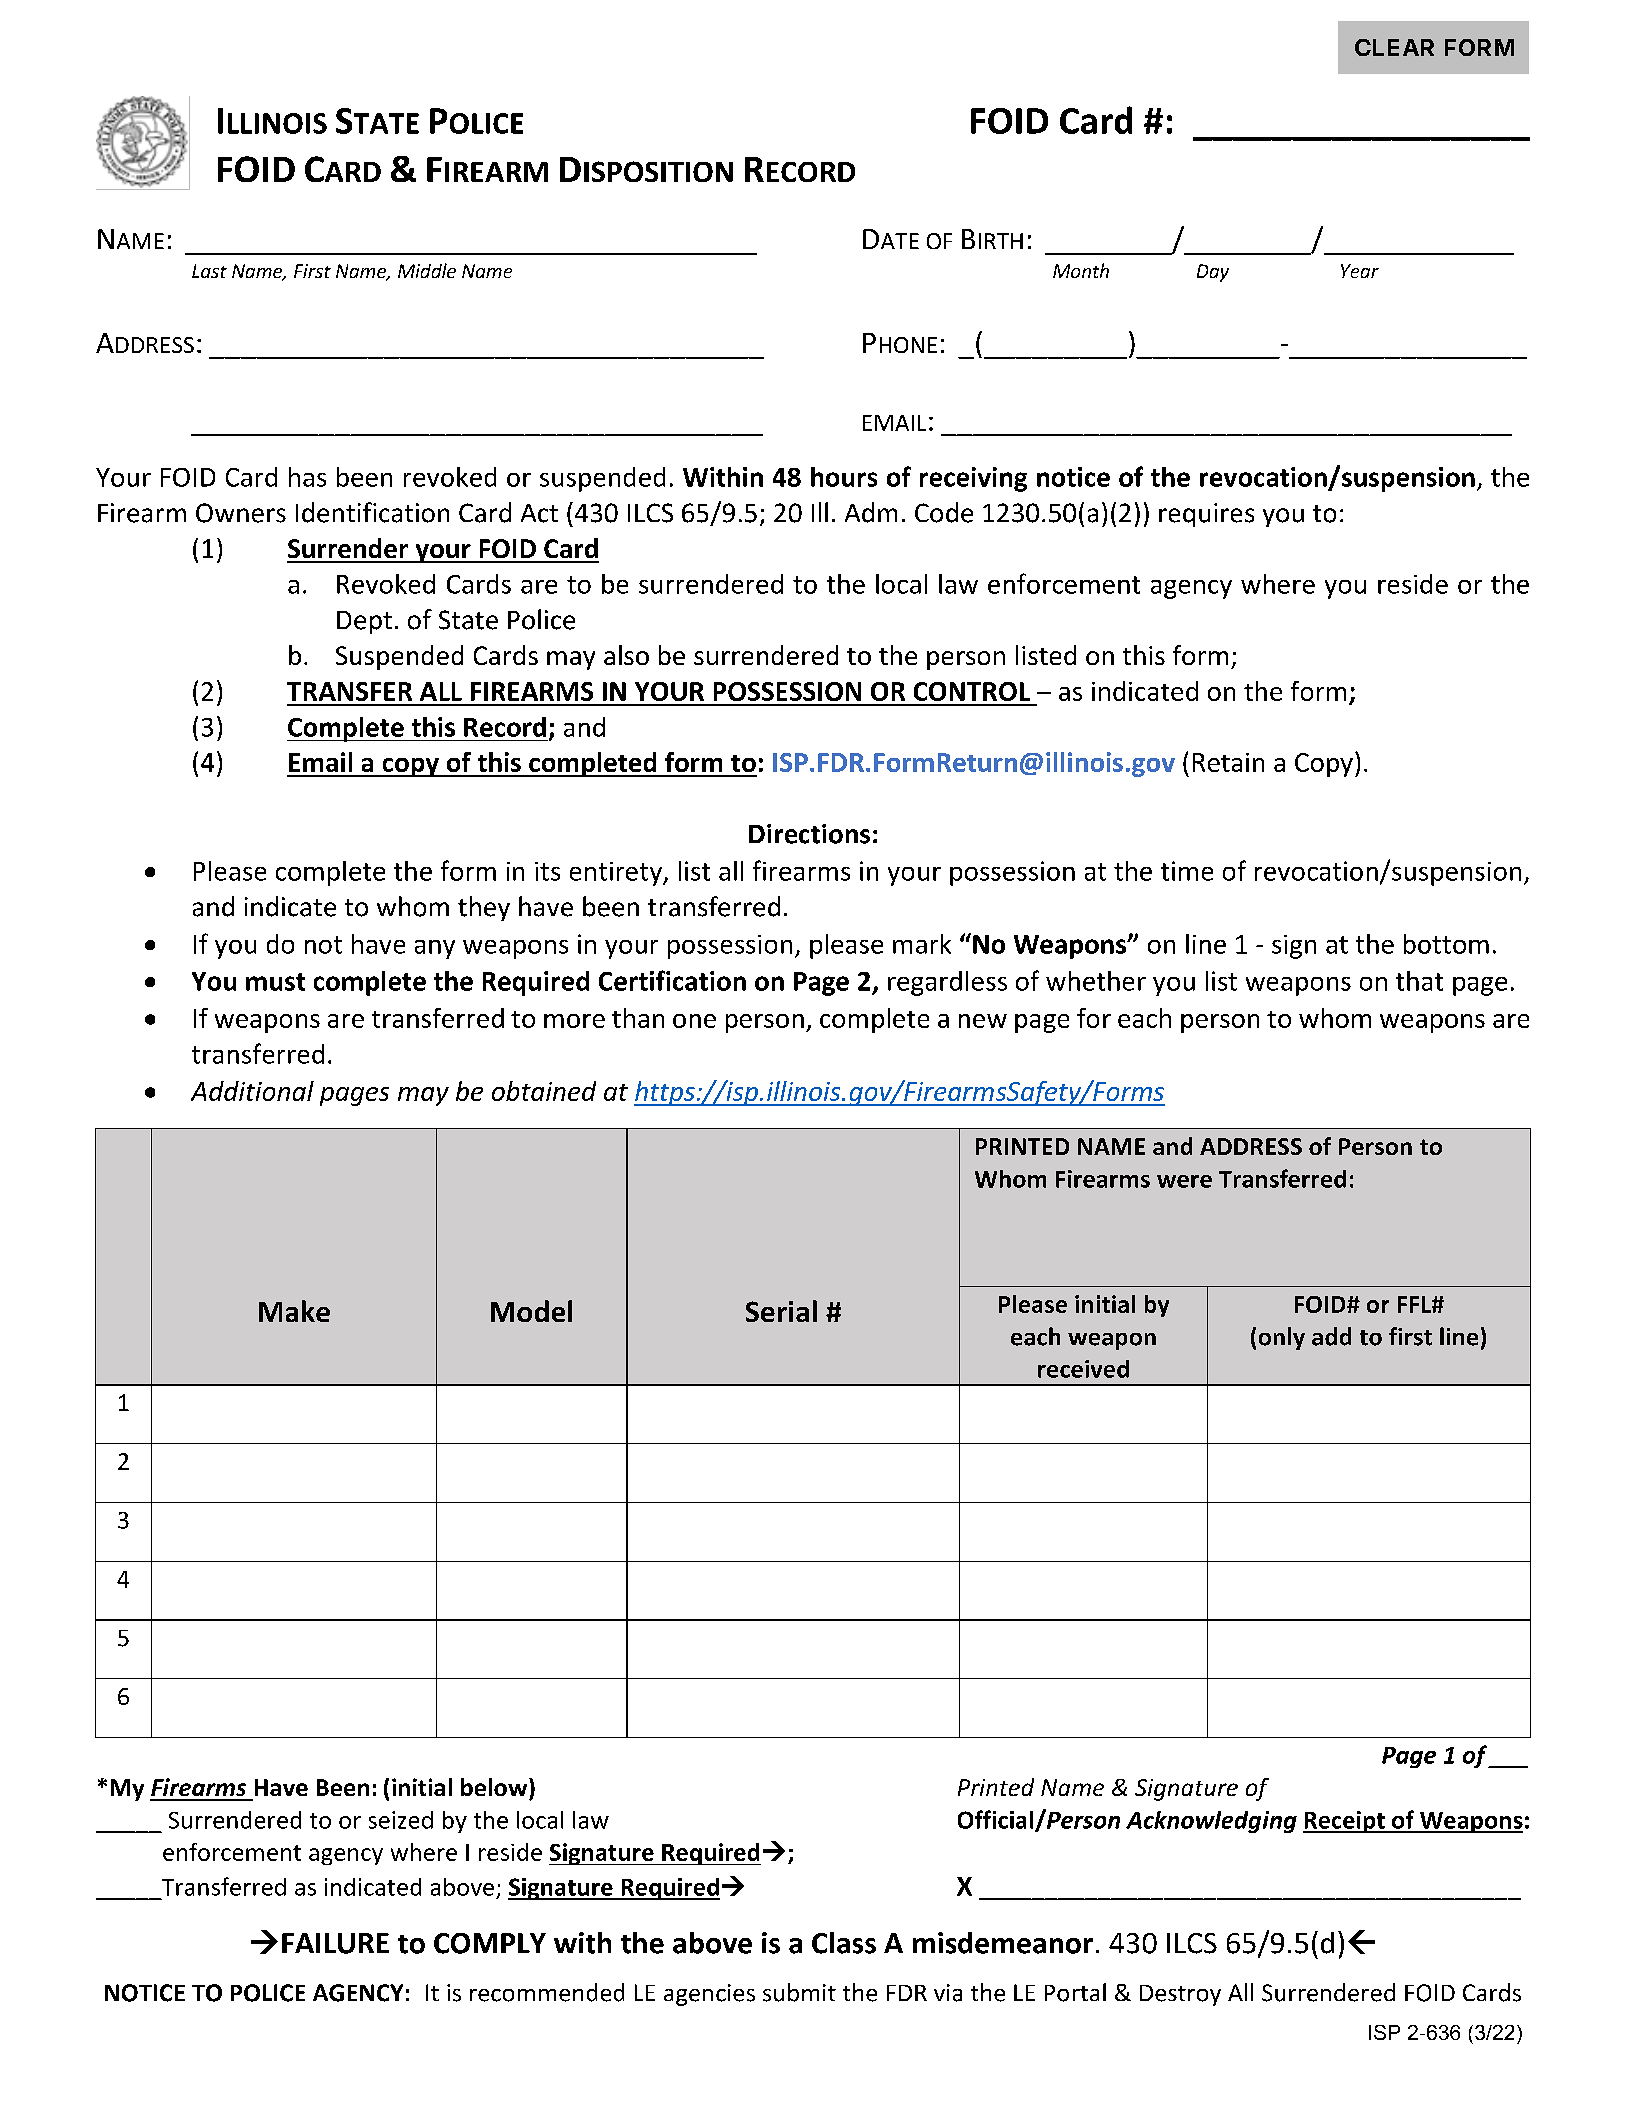 The image size is (1626, 2104). Describe the element at coordinates (1360, 271) in the page. I see `Year` at that location.
